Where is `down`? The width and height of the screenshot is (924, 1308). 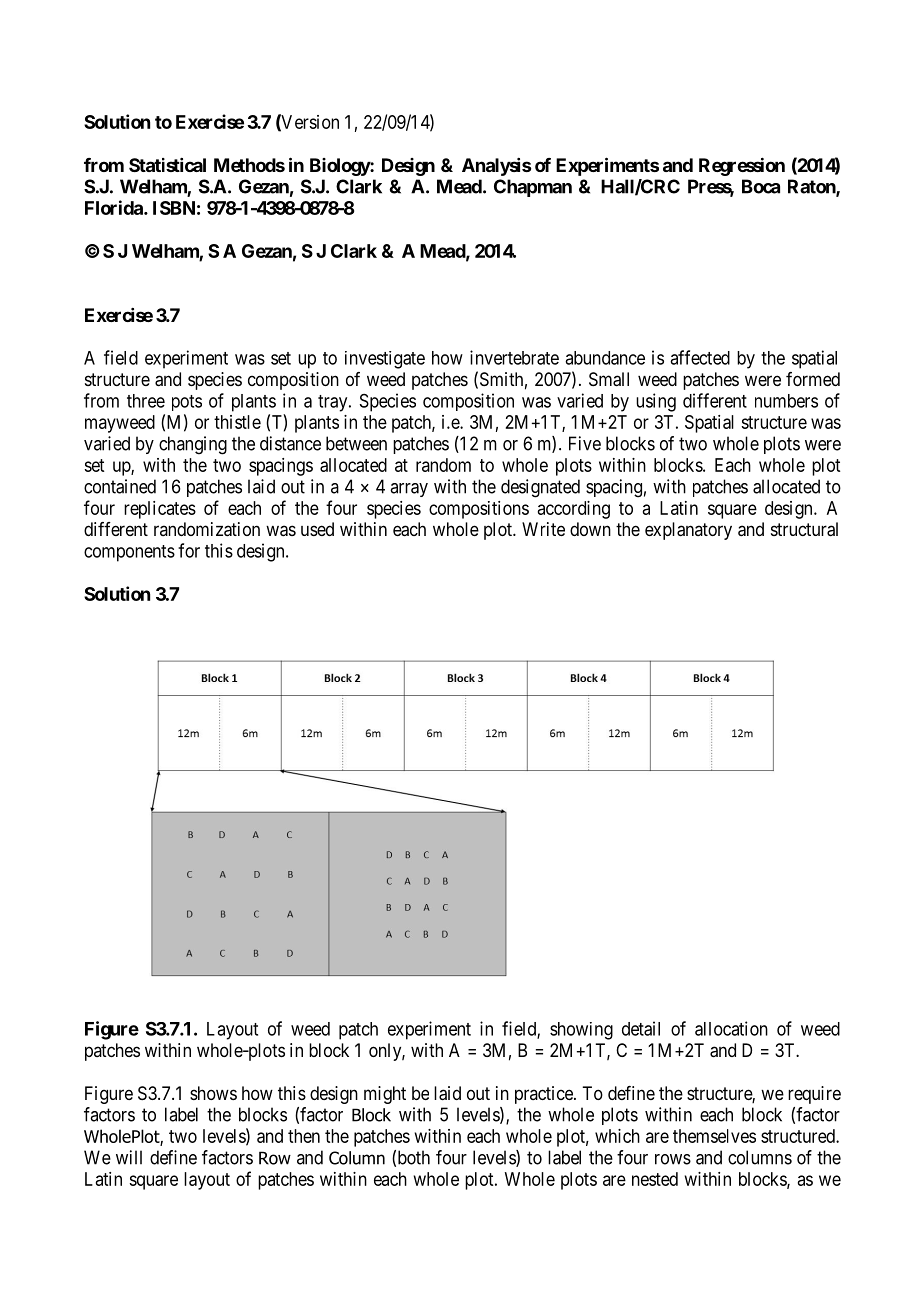
down is located at coordinates (590, 529).
